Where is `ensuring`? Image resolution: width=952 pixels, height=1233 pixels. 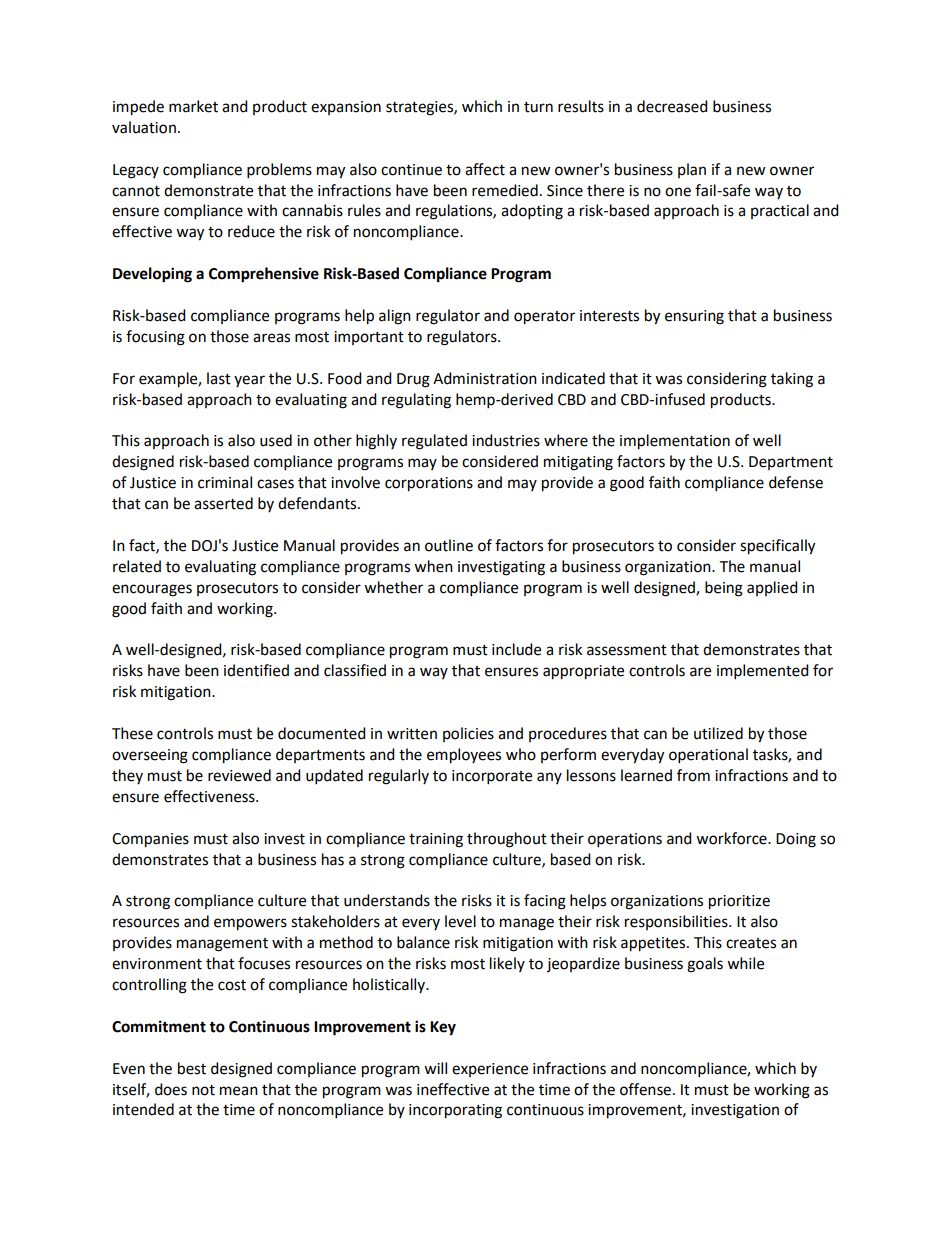 ensuring is located at coordinates (694, 317).
